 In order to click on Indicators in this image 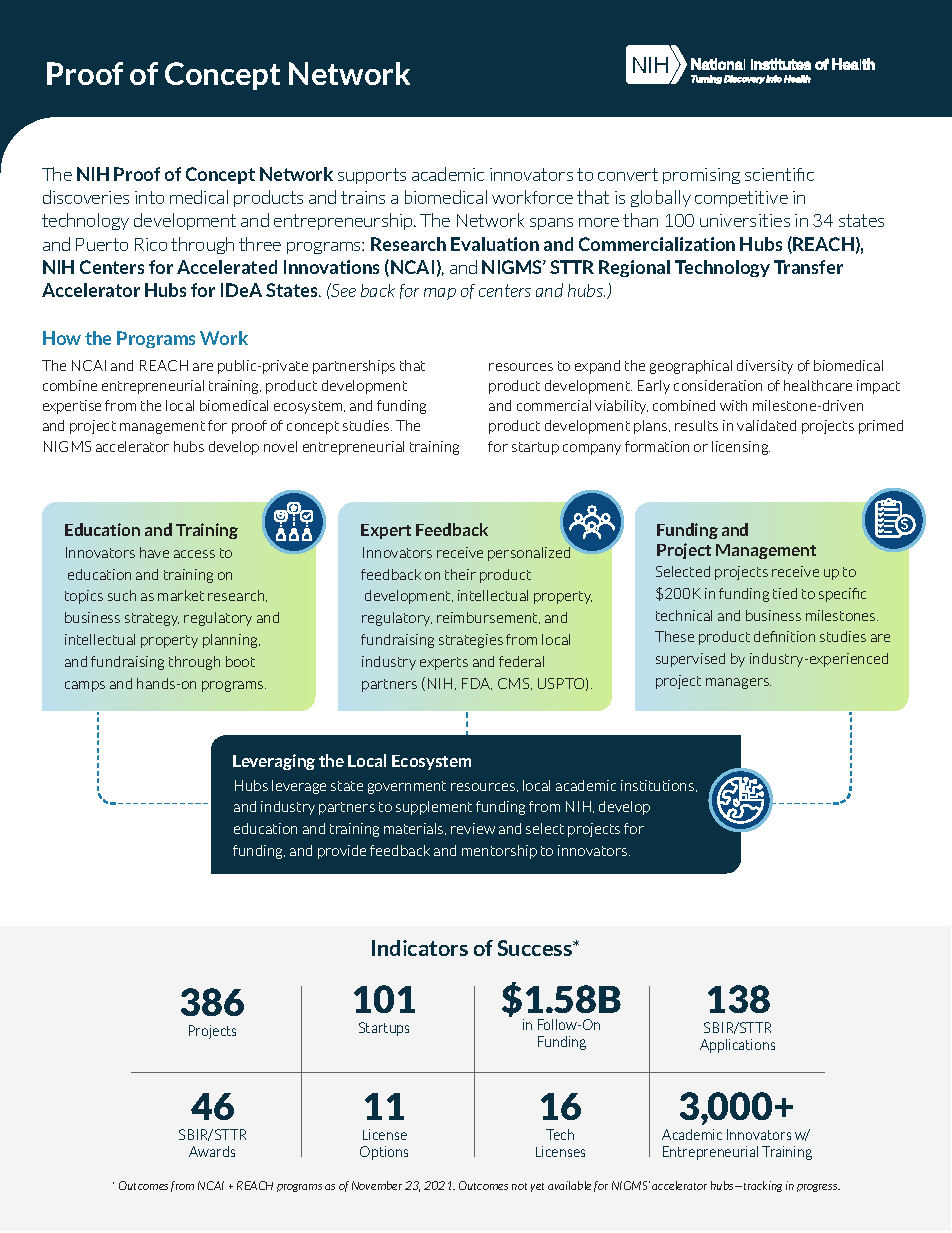, I will do `click(420, 948)`.
